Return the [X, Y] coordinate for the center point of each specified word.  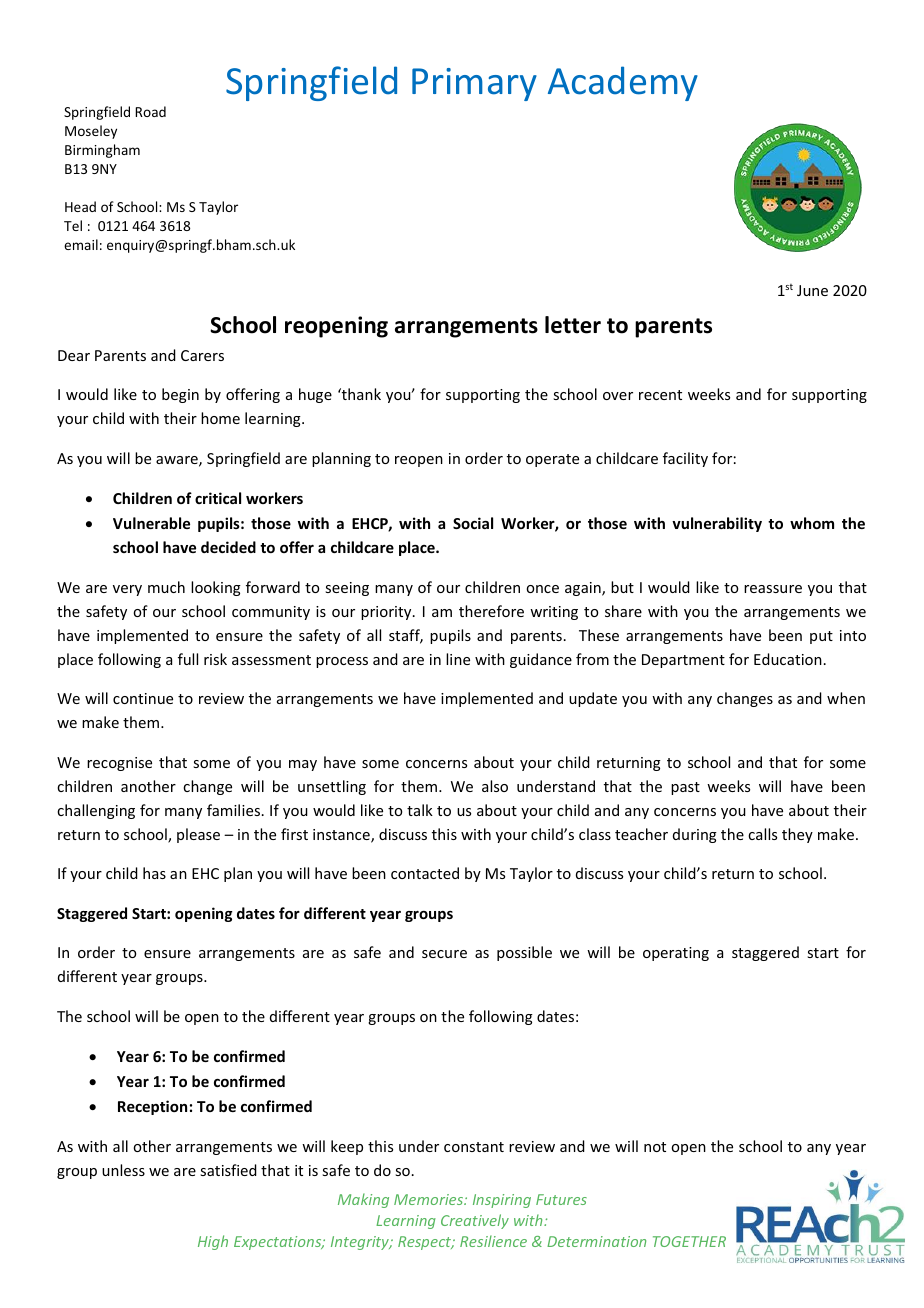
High [213, 1242]
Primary [474, 84]
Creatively [475, 1221]
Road [150, 111]
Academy [623, 83]
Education [788, 659]
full [188, 659]
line [458, 659]
